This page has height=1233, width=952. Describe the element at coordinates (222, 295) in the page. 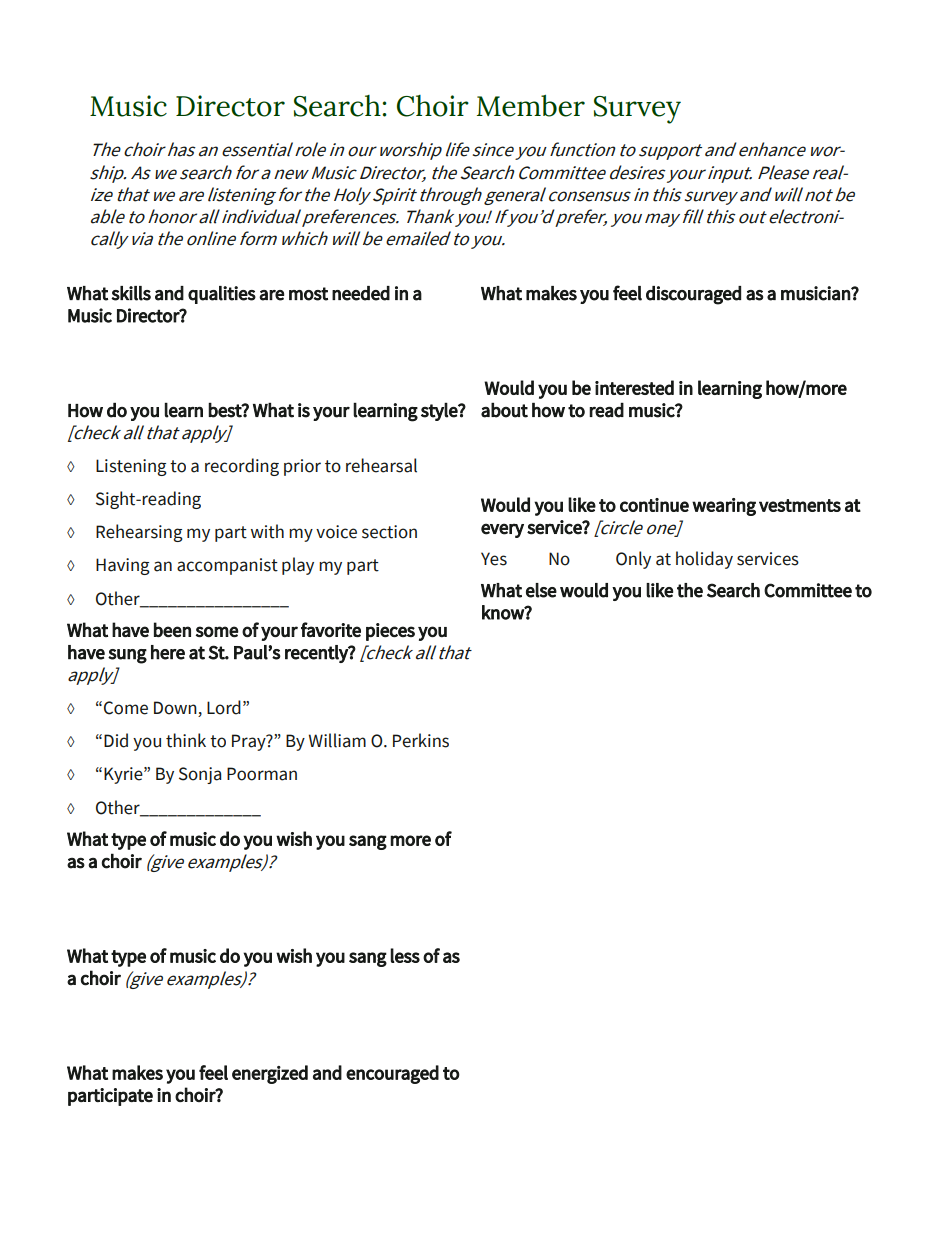

I see `qualities` at that location.
